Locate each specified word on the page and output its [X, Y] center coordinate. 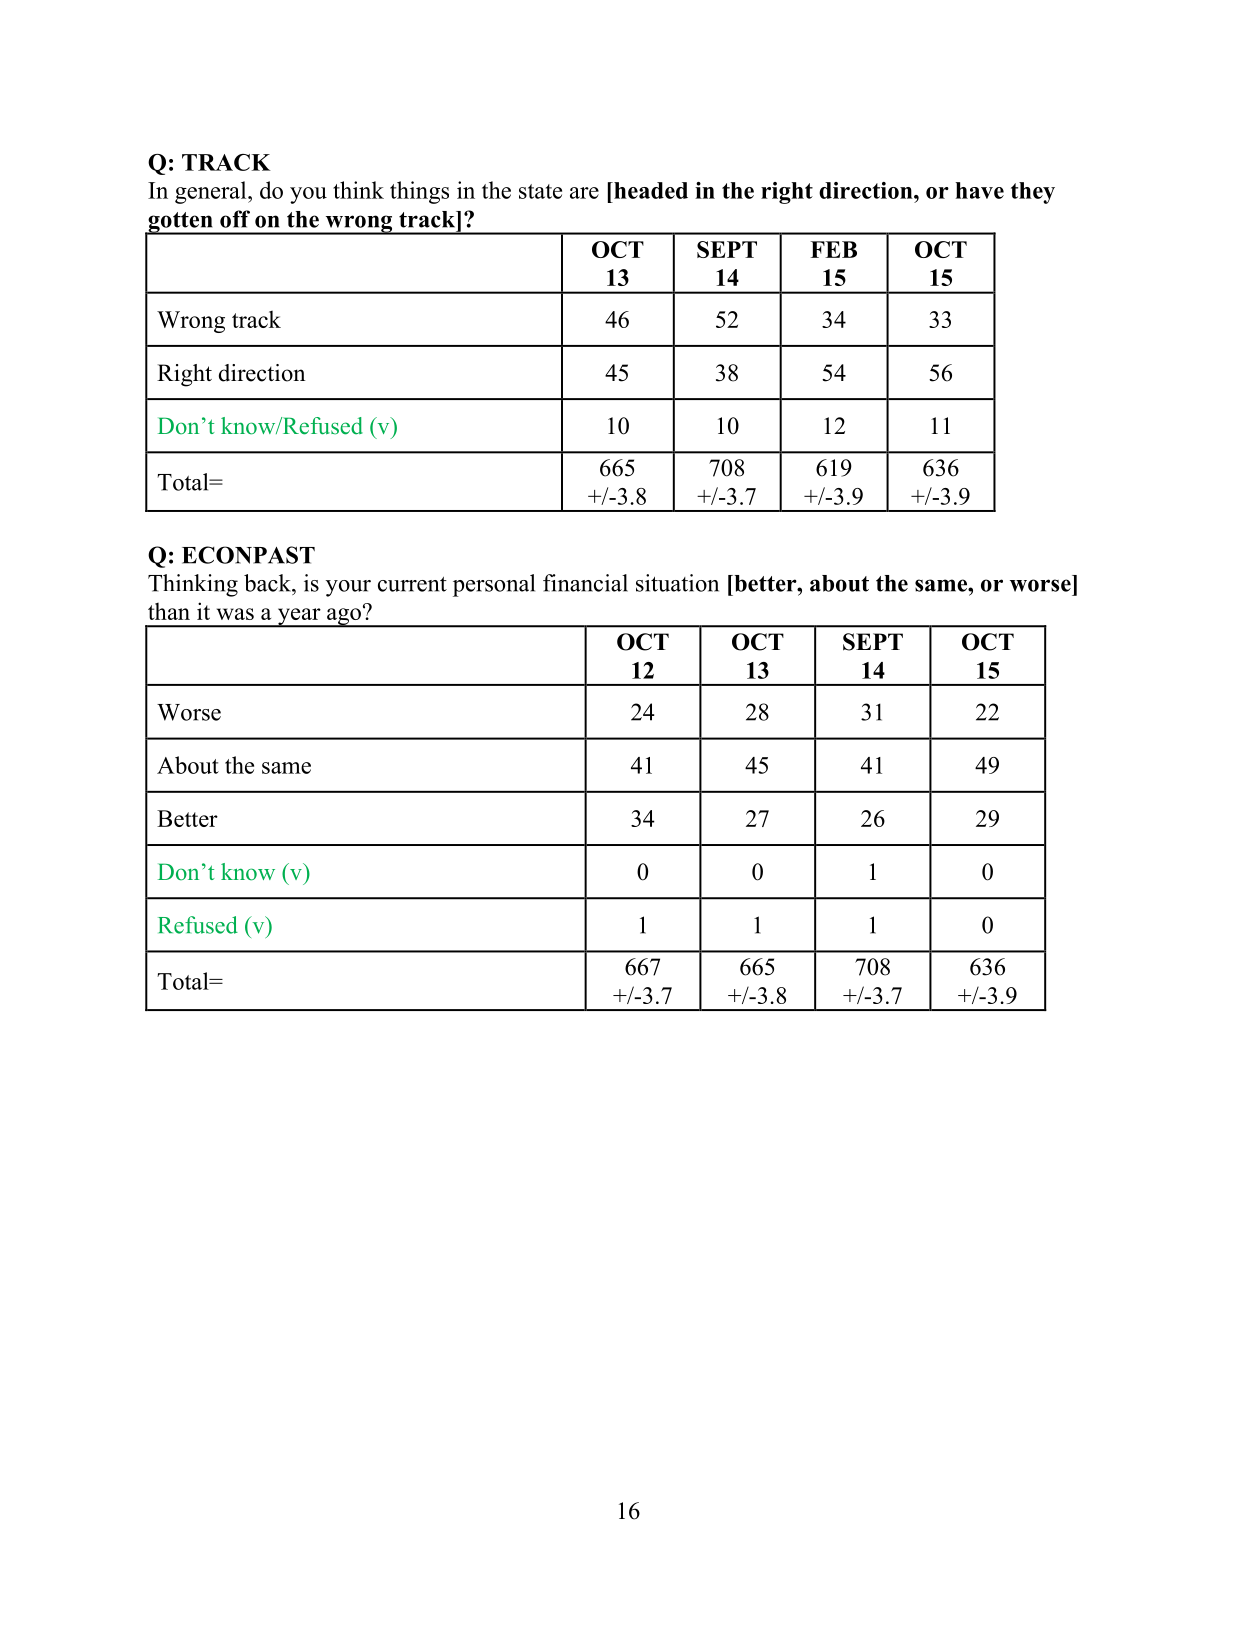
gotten [180, 223]
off [235, 219]
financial [585, 583]
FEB [833, 249]
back [268, 583]
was [235, 614]
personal [494, 585]
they [1033, 193]
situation [677, 583]
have [979, 190]
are [584, 193]
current [412, 584]
